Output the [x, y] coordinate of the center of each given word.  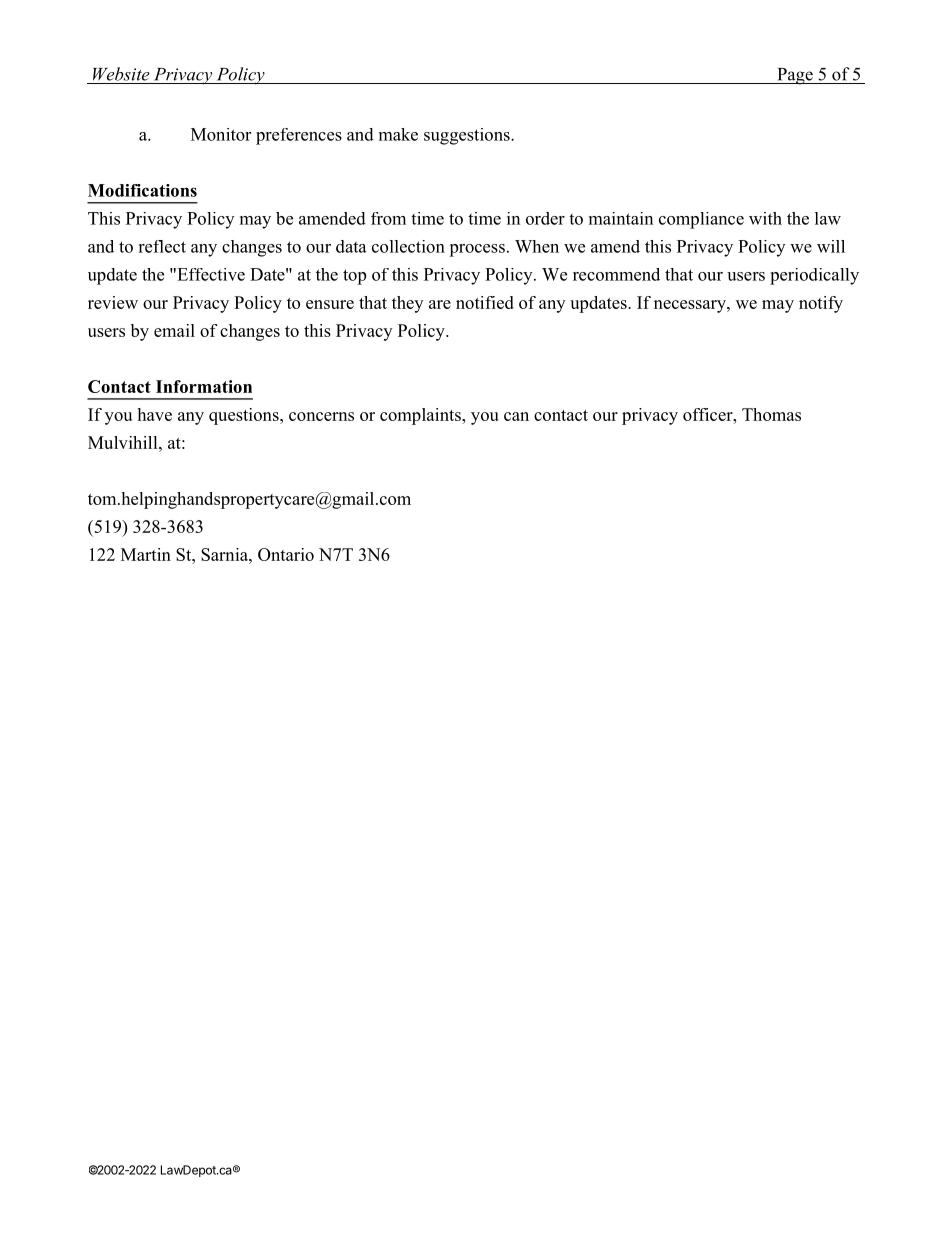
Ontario [286, 554]
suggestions [468, 136]
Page [795, 76]
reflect [162, 246]
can [516, 416]
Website [121, 74]
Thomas [771, 414]
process [477, 250]
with [765, 218]
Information [204, 386]
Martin [146, 554]
